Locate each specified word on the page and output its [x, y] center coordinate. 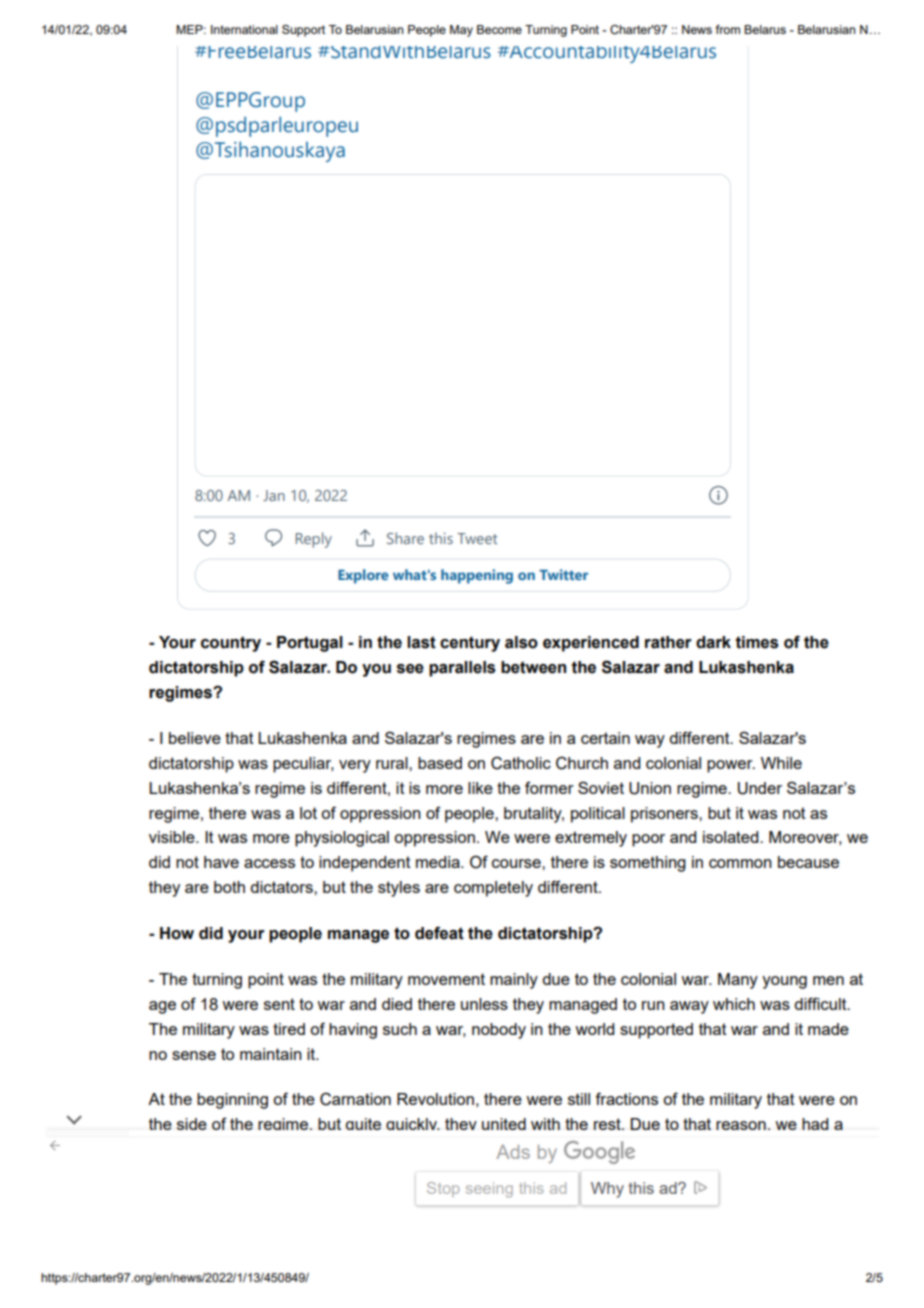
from [728, 29]
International [244, 29]
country [231, 644]
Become [499, 29]
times [756, 642]
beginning [232, 1101]
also [521, 642]
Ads [513, 1152]
